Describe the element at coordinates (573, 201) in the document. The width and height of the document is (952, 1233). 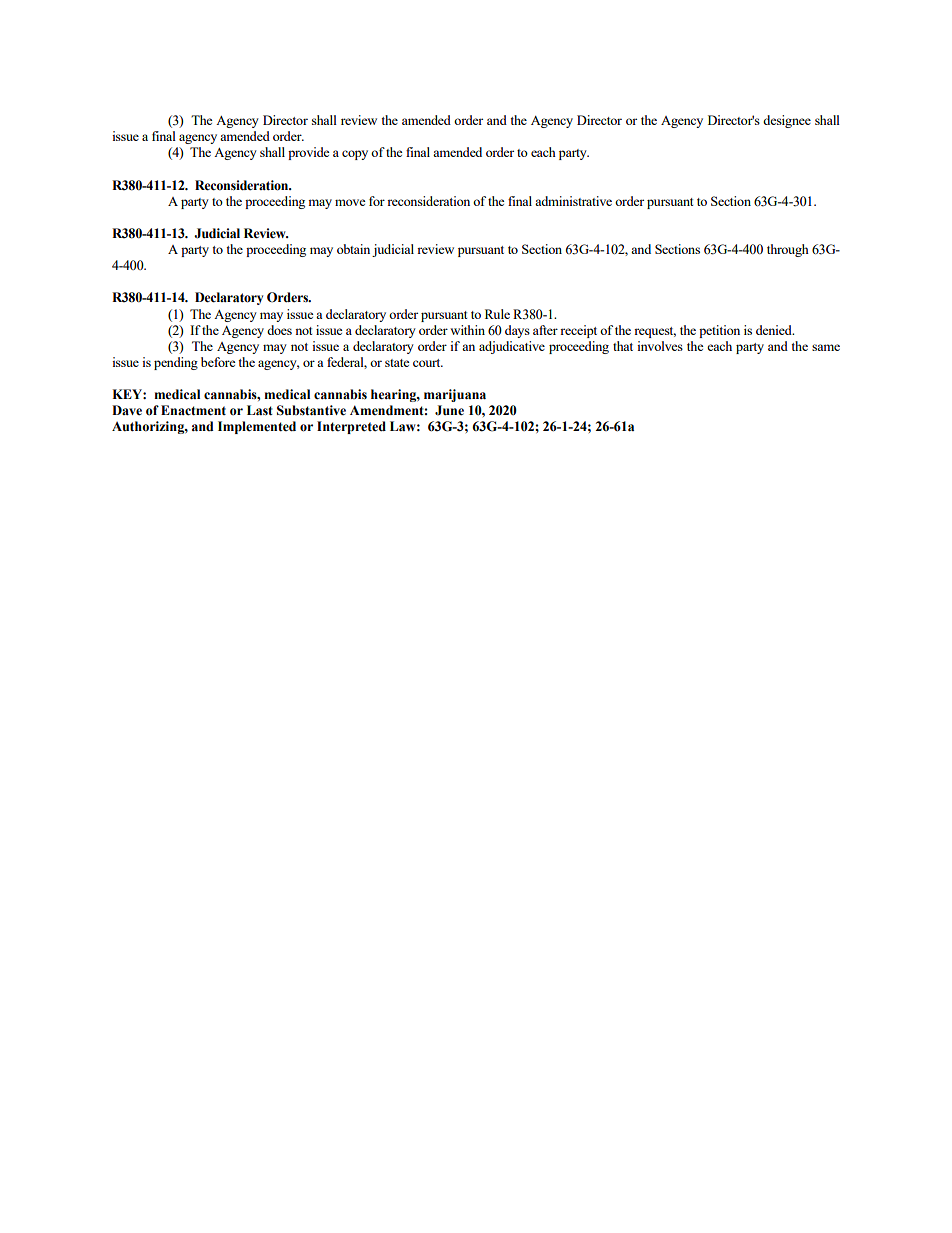
I see `administrative` at that location.
